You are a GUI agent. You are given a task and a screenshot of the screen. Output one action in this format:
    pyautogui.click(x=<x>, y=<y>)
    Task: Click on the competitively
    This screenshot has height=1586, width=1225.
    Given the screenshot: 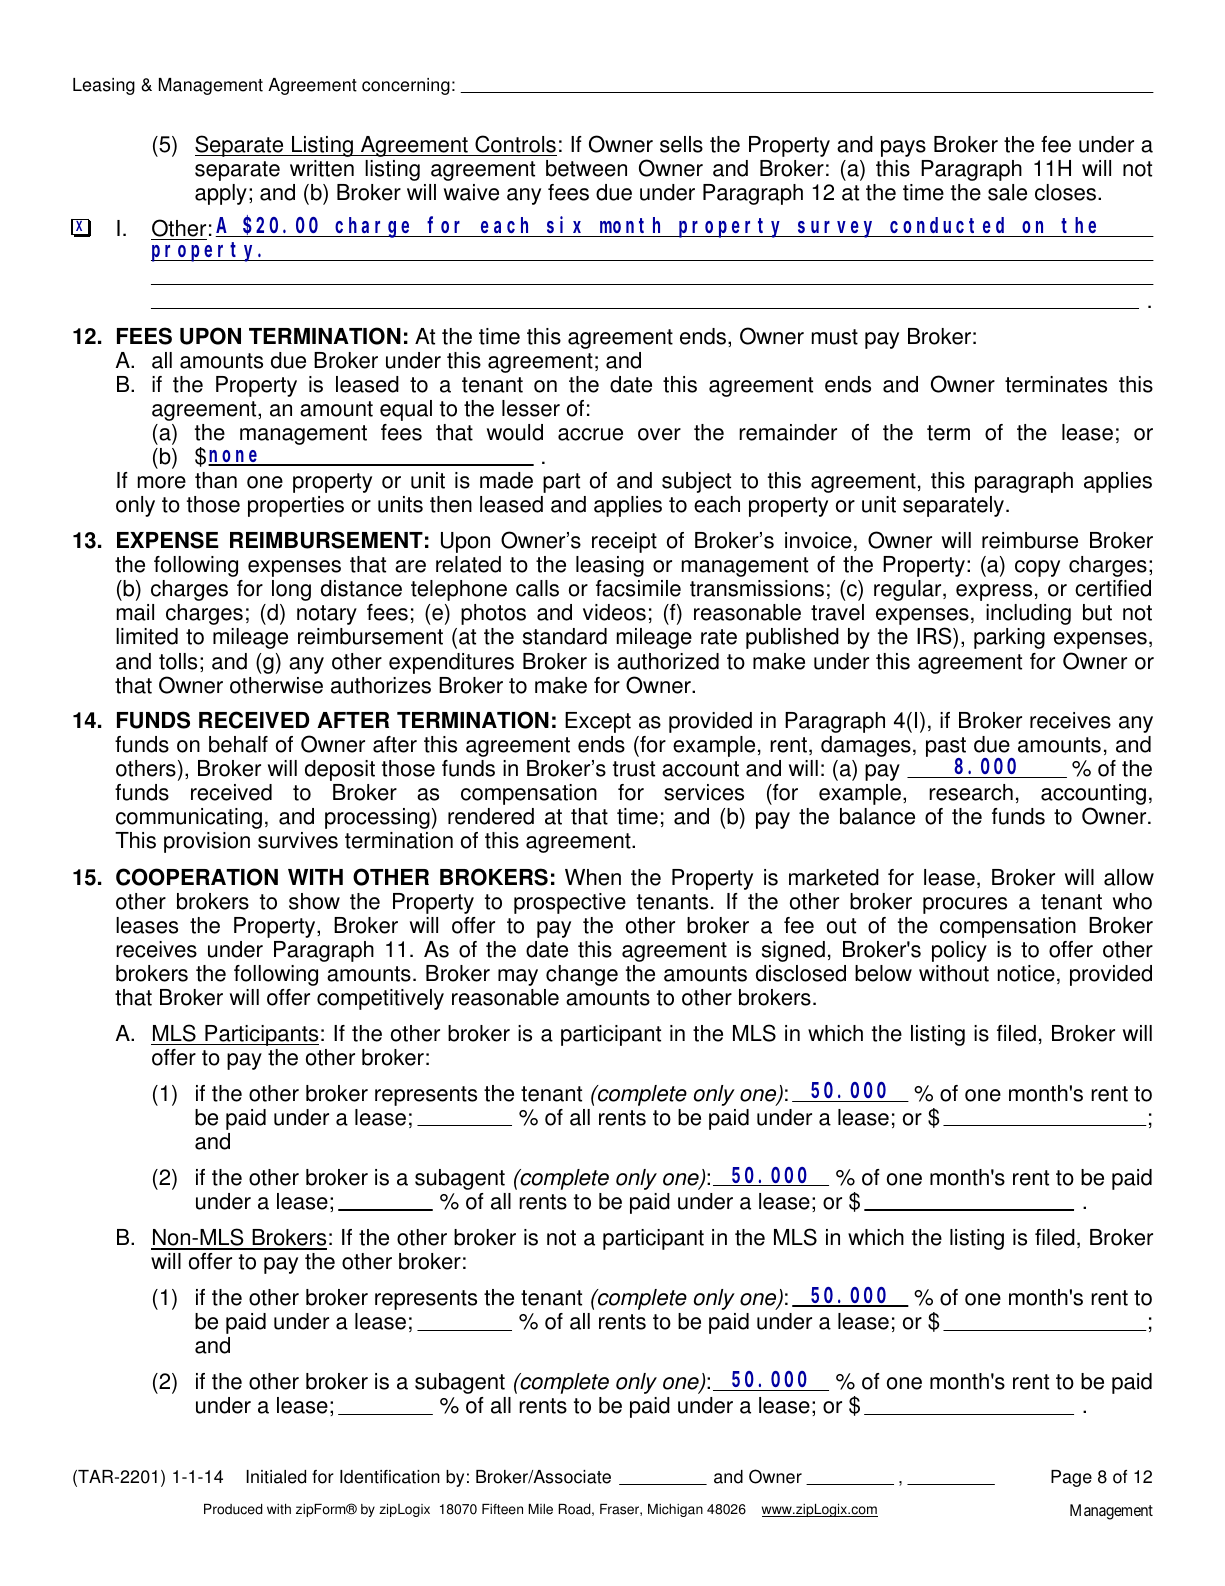 What is the action you would take?
    pyautogui.click(x=380, y=999)
